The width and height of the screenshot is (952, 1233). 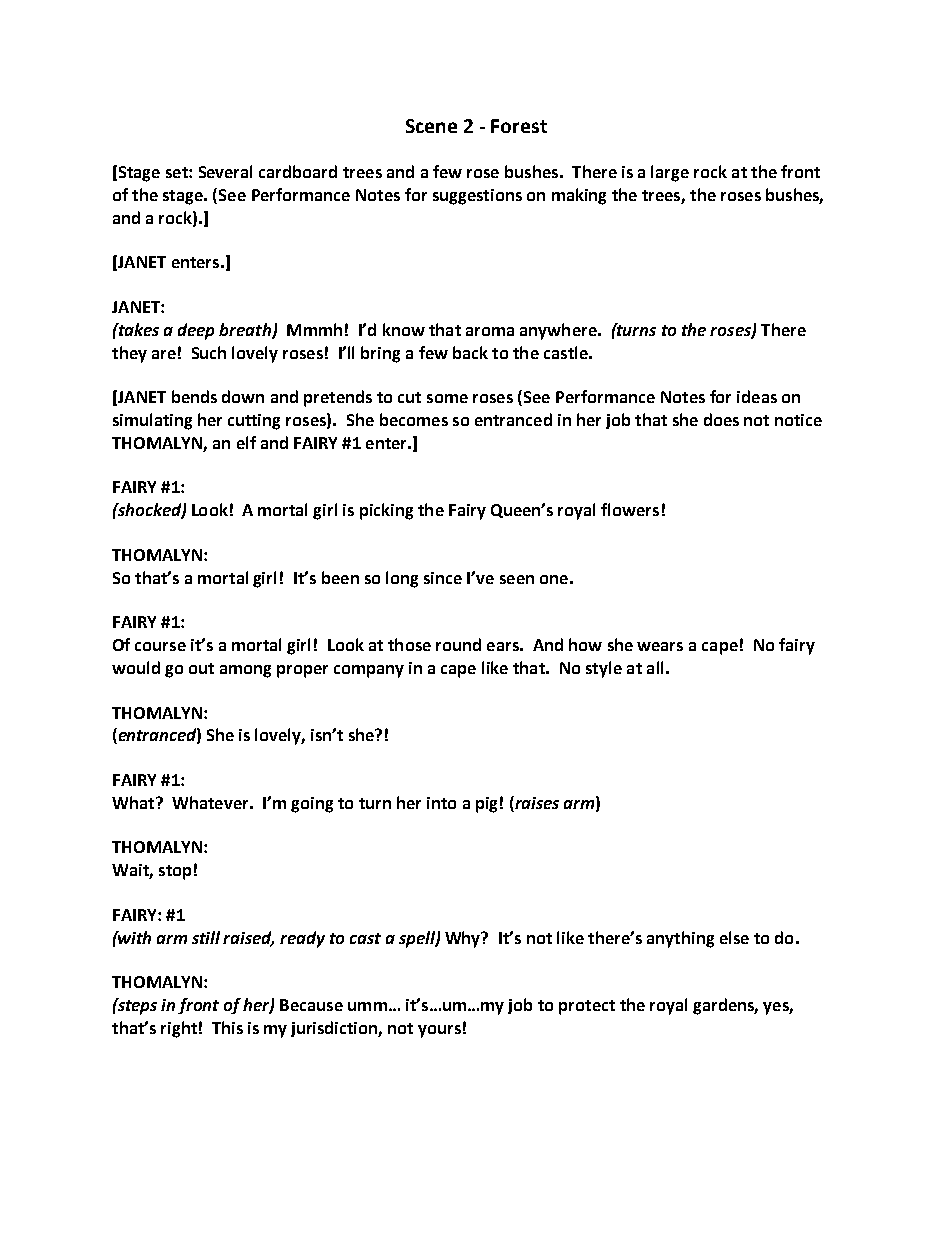 What do you see at coordinates (160, 646) in the screenshot?
I see `course` at bounding box center [160, 646].
